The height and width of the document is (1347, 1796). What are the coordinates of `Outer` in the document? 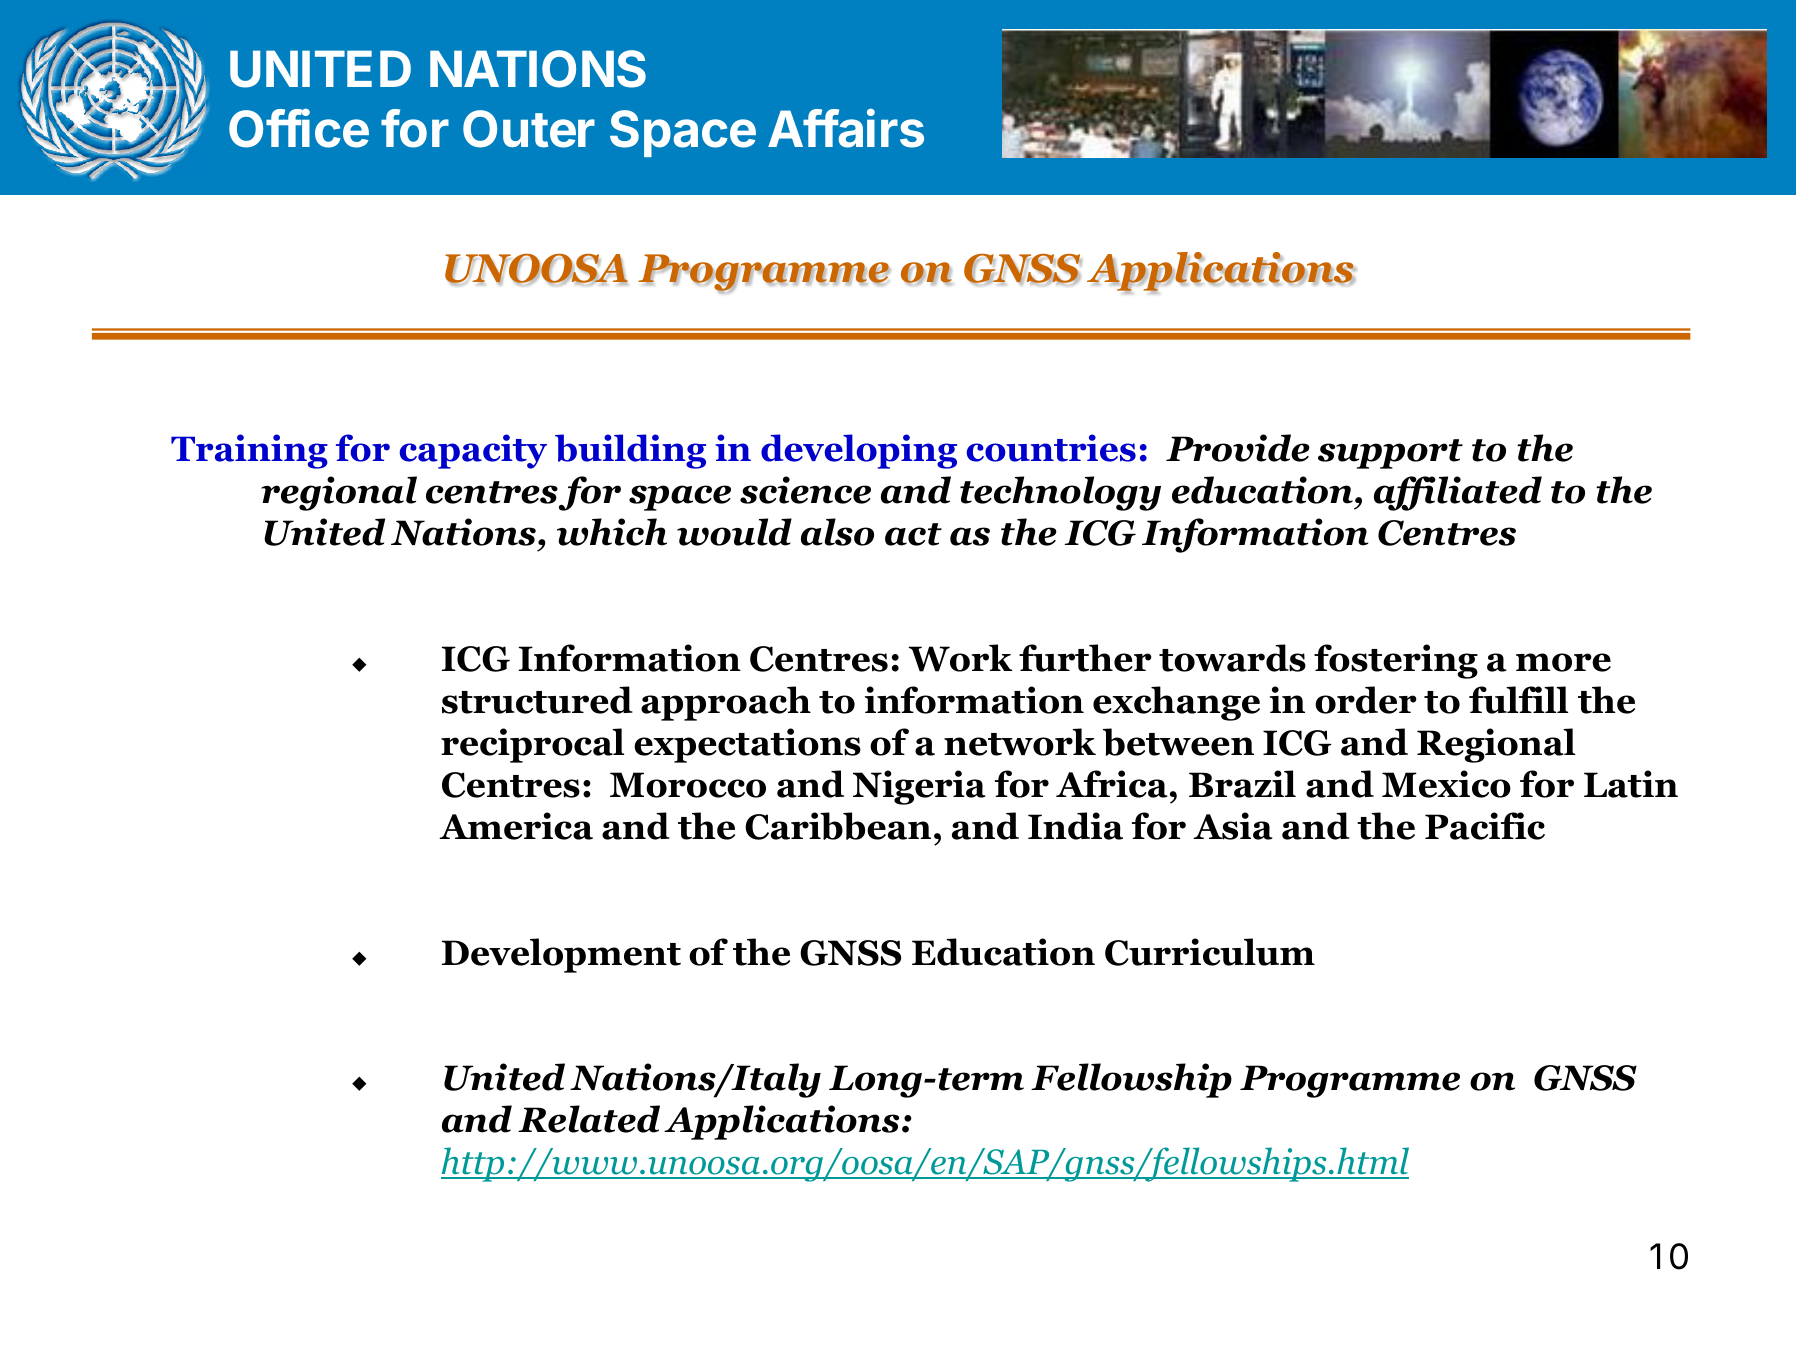 It's located at (529, 129).
